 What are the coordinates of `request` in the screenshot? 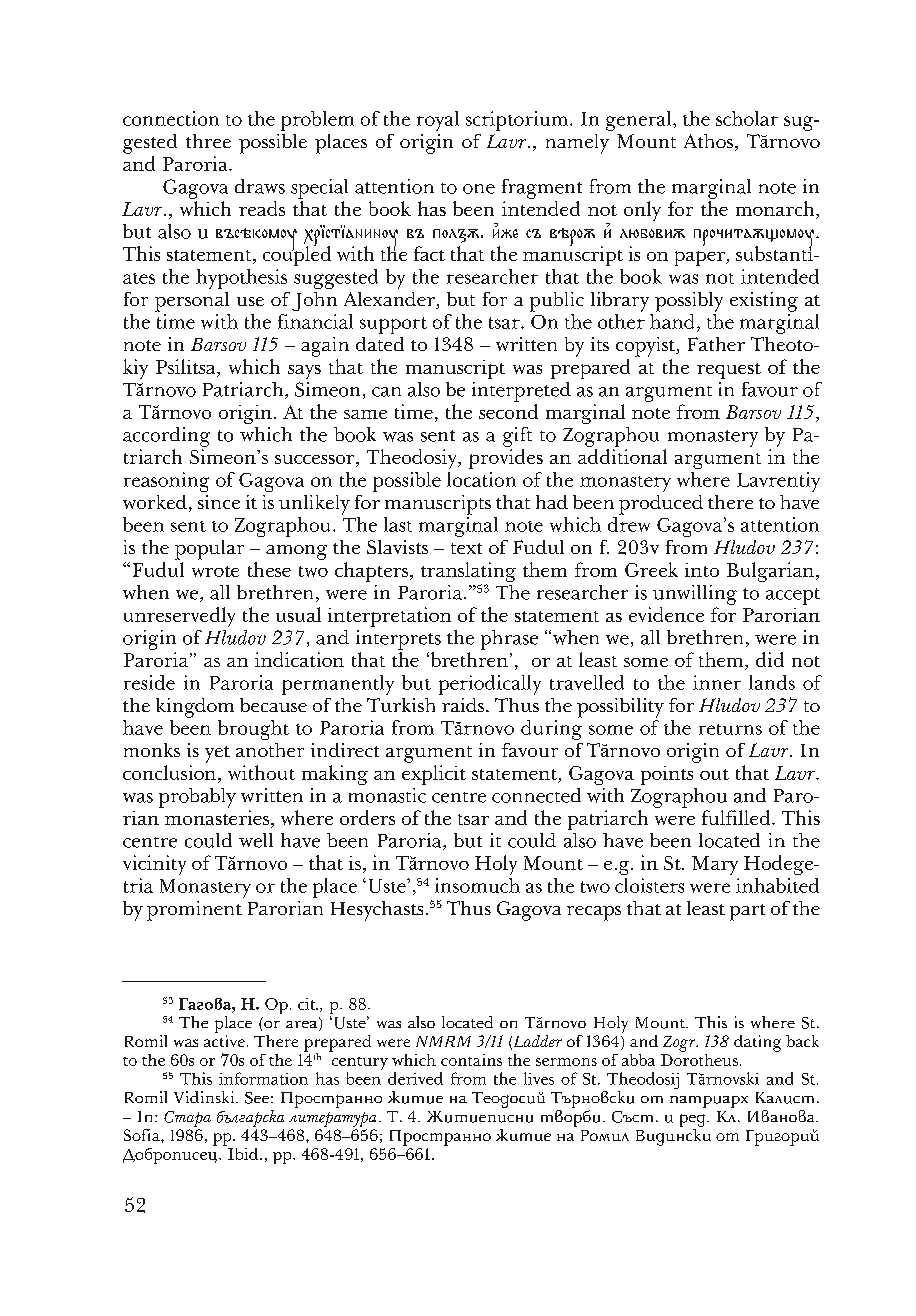 It's located at (729, 371).
